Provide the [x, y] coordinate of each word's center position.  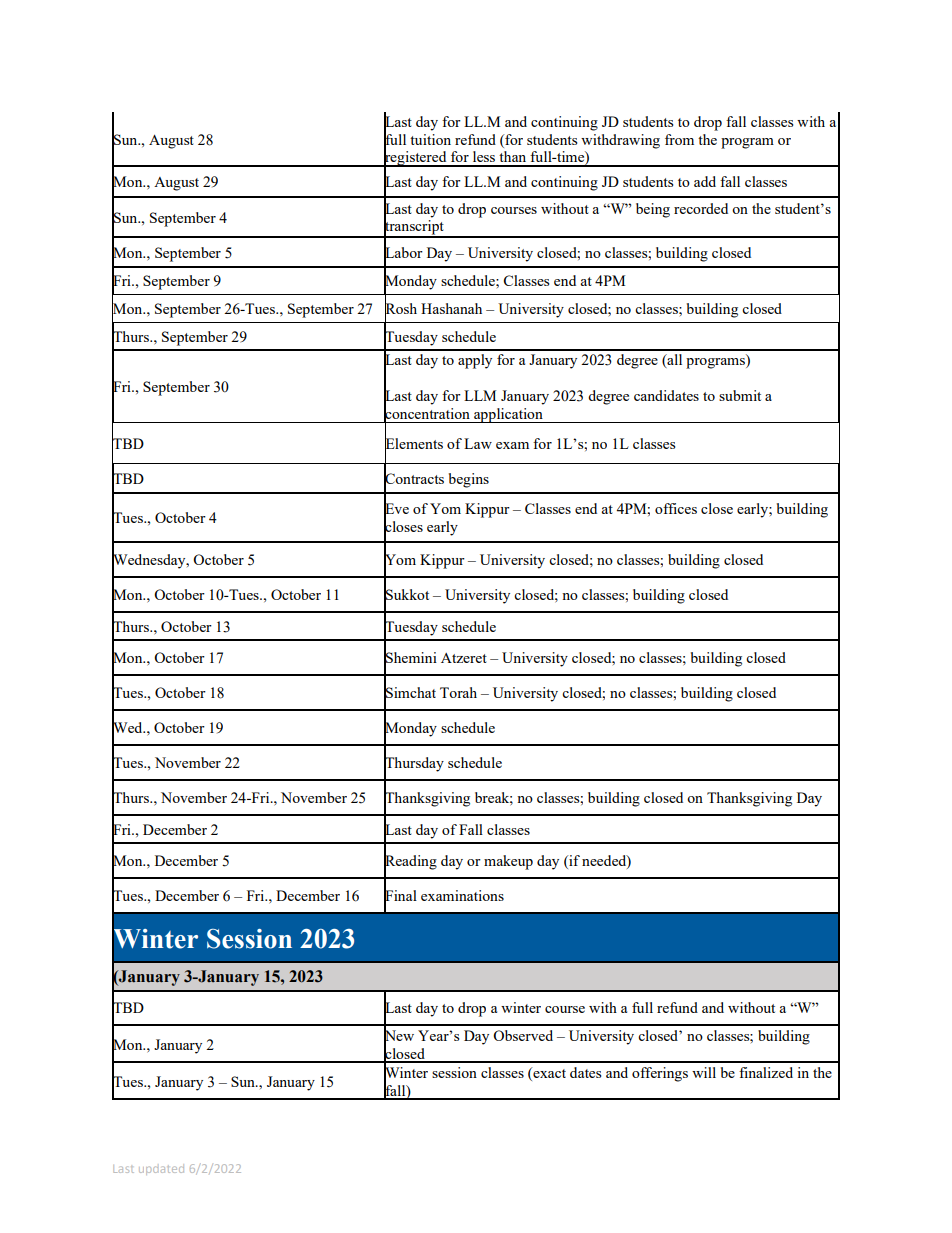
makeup [508, 862]
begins [469, 480]
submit [740, 395]
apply [475, 361]
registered [416, 158]
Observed [523, 1035]
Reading [410, 862]
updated [161, 1169]
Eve [396, 509]
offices [676, 508]
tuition [430, 139]
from [679, 139]
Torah [458, 692]
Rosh [401, 309]
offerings [660, 1074]
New [399, 1035]
